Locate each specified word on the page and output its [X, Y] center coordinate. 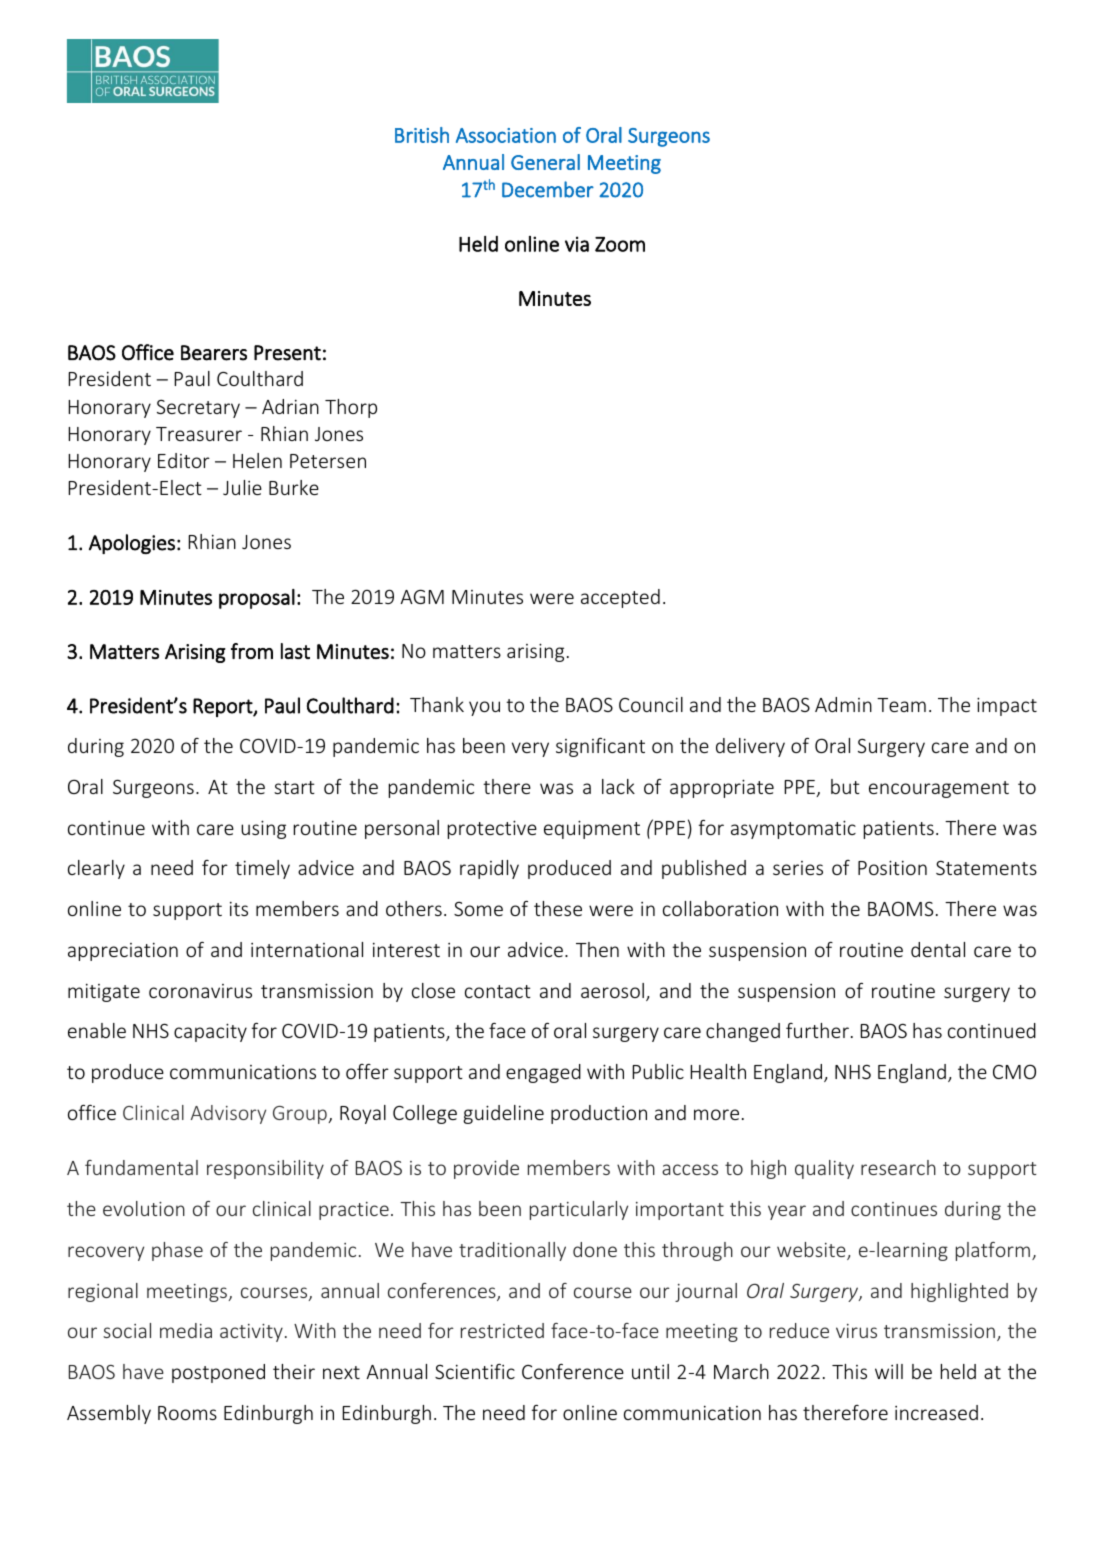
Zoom [620, 244]
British [422, 135]
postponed [218, 1373]
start [294, 787]
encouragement [939, 789]
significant [600, 747]
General [545, 162]
